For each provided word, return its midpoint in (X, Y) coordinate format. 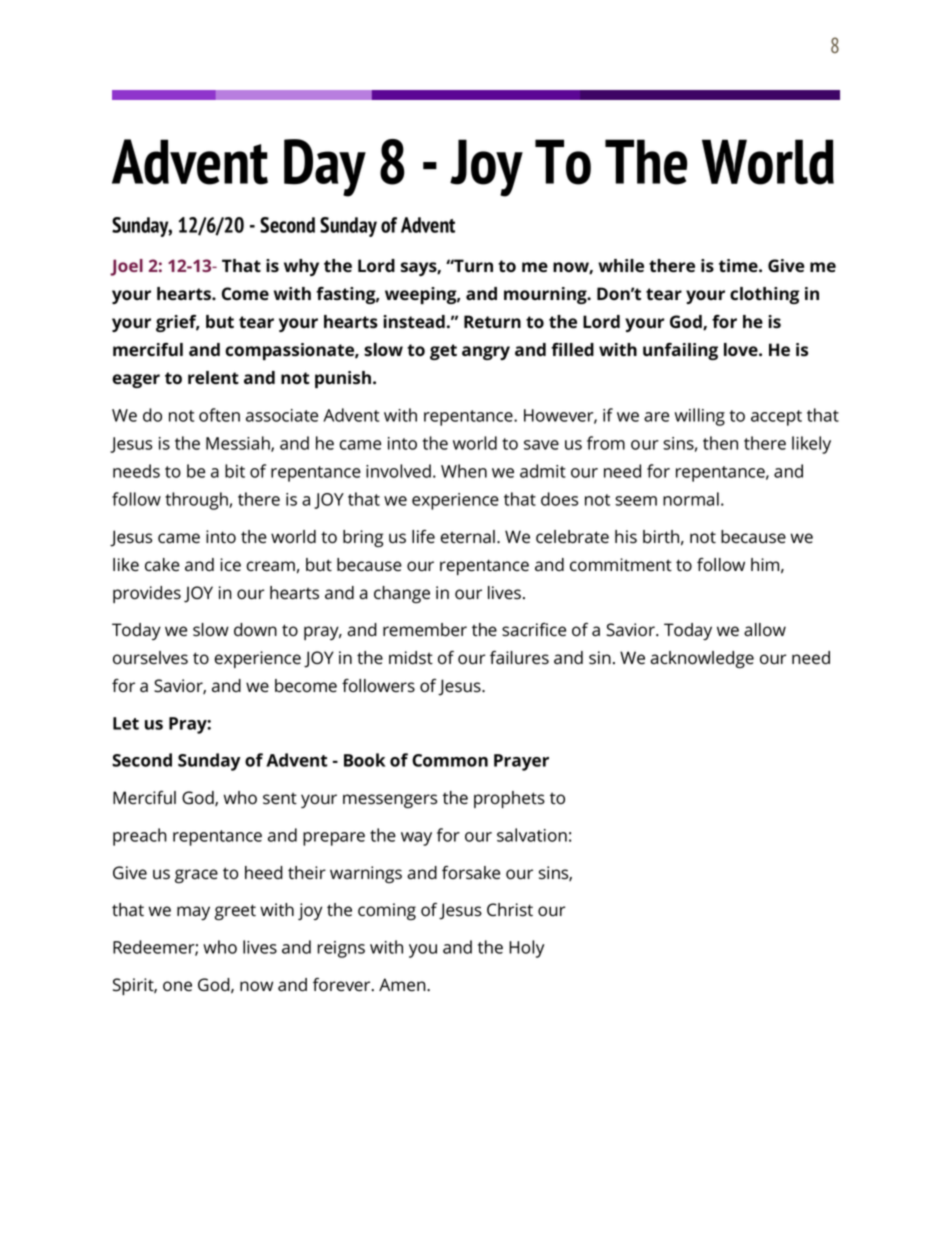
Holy (526, 949)
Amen (403, 985)
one (177, 986)
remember (425, 630)
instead (414, 321)
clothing (764, 295)
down (255, 630)
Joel (126, 267)
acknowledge (702, 660)
